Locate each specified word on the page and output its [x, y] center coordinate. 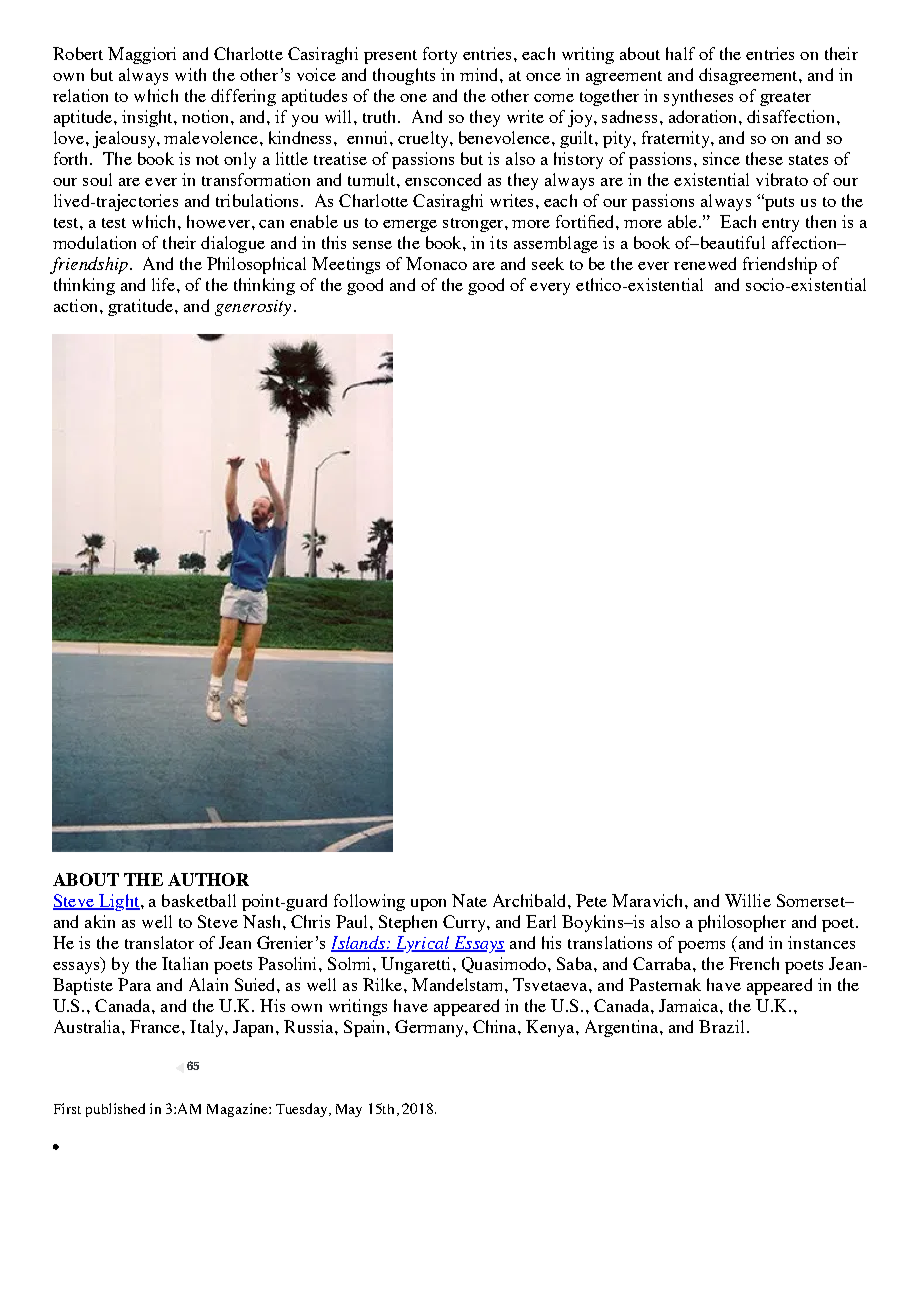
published [115, 1110]
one [413, 98]
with [190, 74]
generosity [253, 308]
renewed [705, 263]
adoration [704, 116]
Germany [430, 1028]
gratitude [142, 307]
